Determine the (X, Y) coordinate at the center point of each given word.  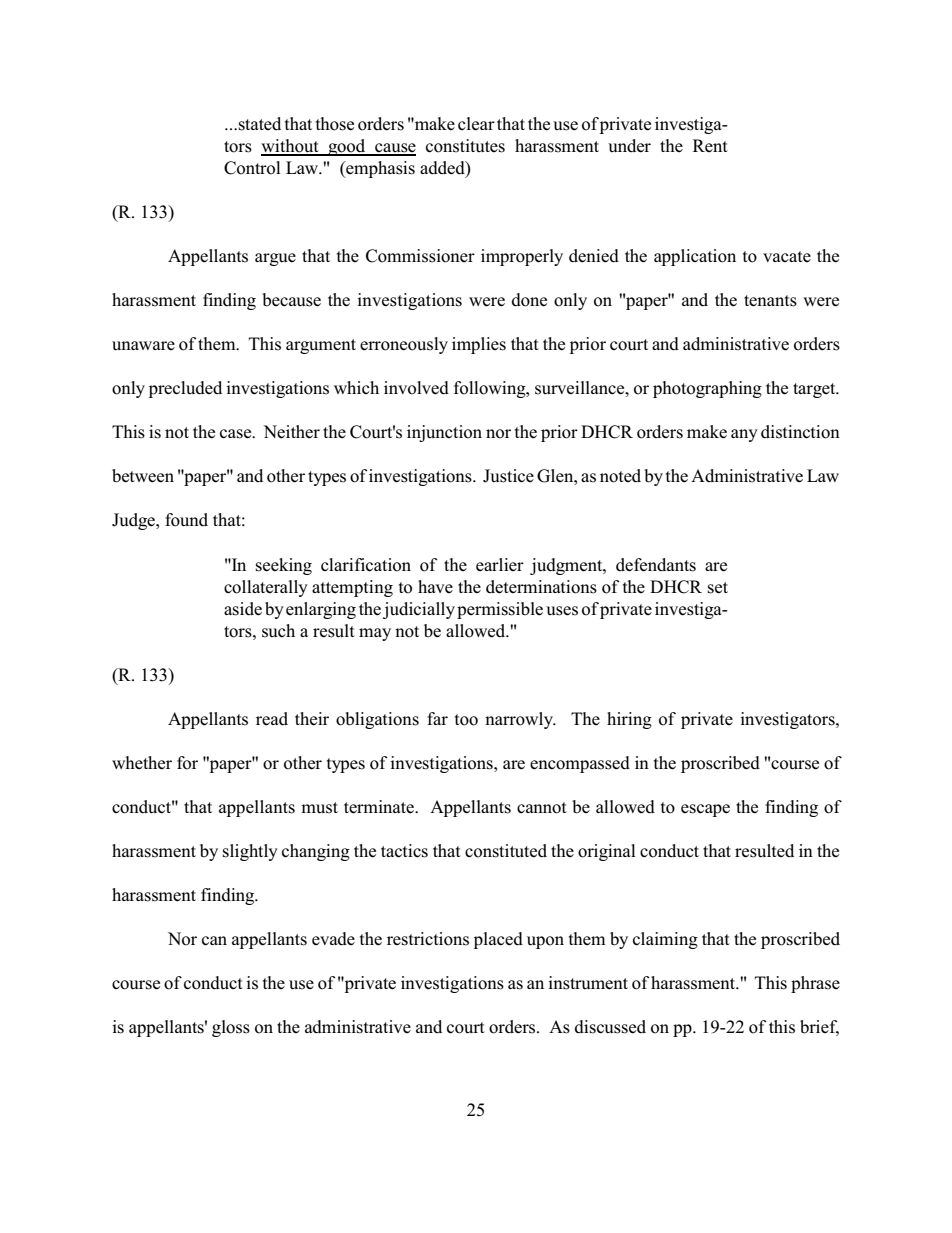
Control (252, 168)
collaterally (266, 588)
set (718, 588)
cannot (542, 808)
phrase (815, 984)
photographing (707, 389)
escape (705, 810)
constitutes (465, 146)
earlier (500, 564)
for (187, 763)
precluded (185, 389)
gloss (231, 1028)
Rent (710, 145)
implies (479, 345)
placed (498, 940)
